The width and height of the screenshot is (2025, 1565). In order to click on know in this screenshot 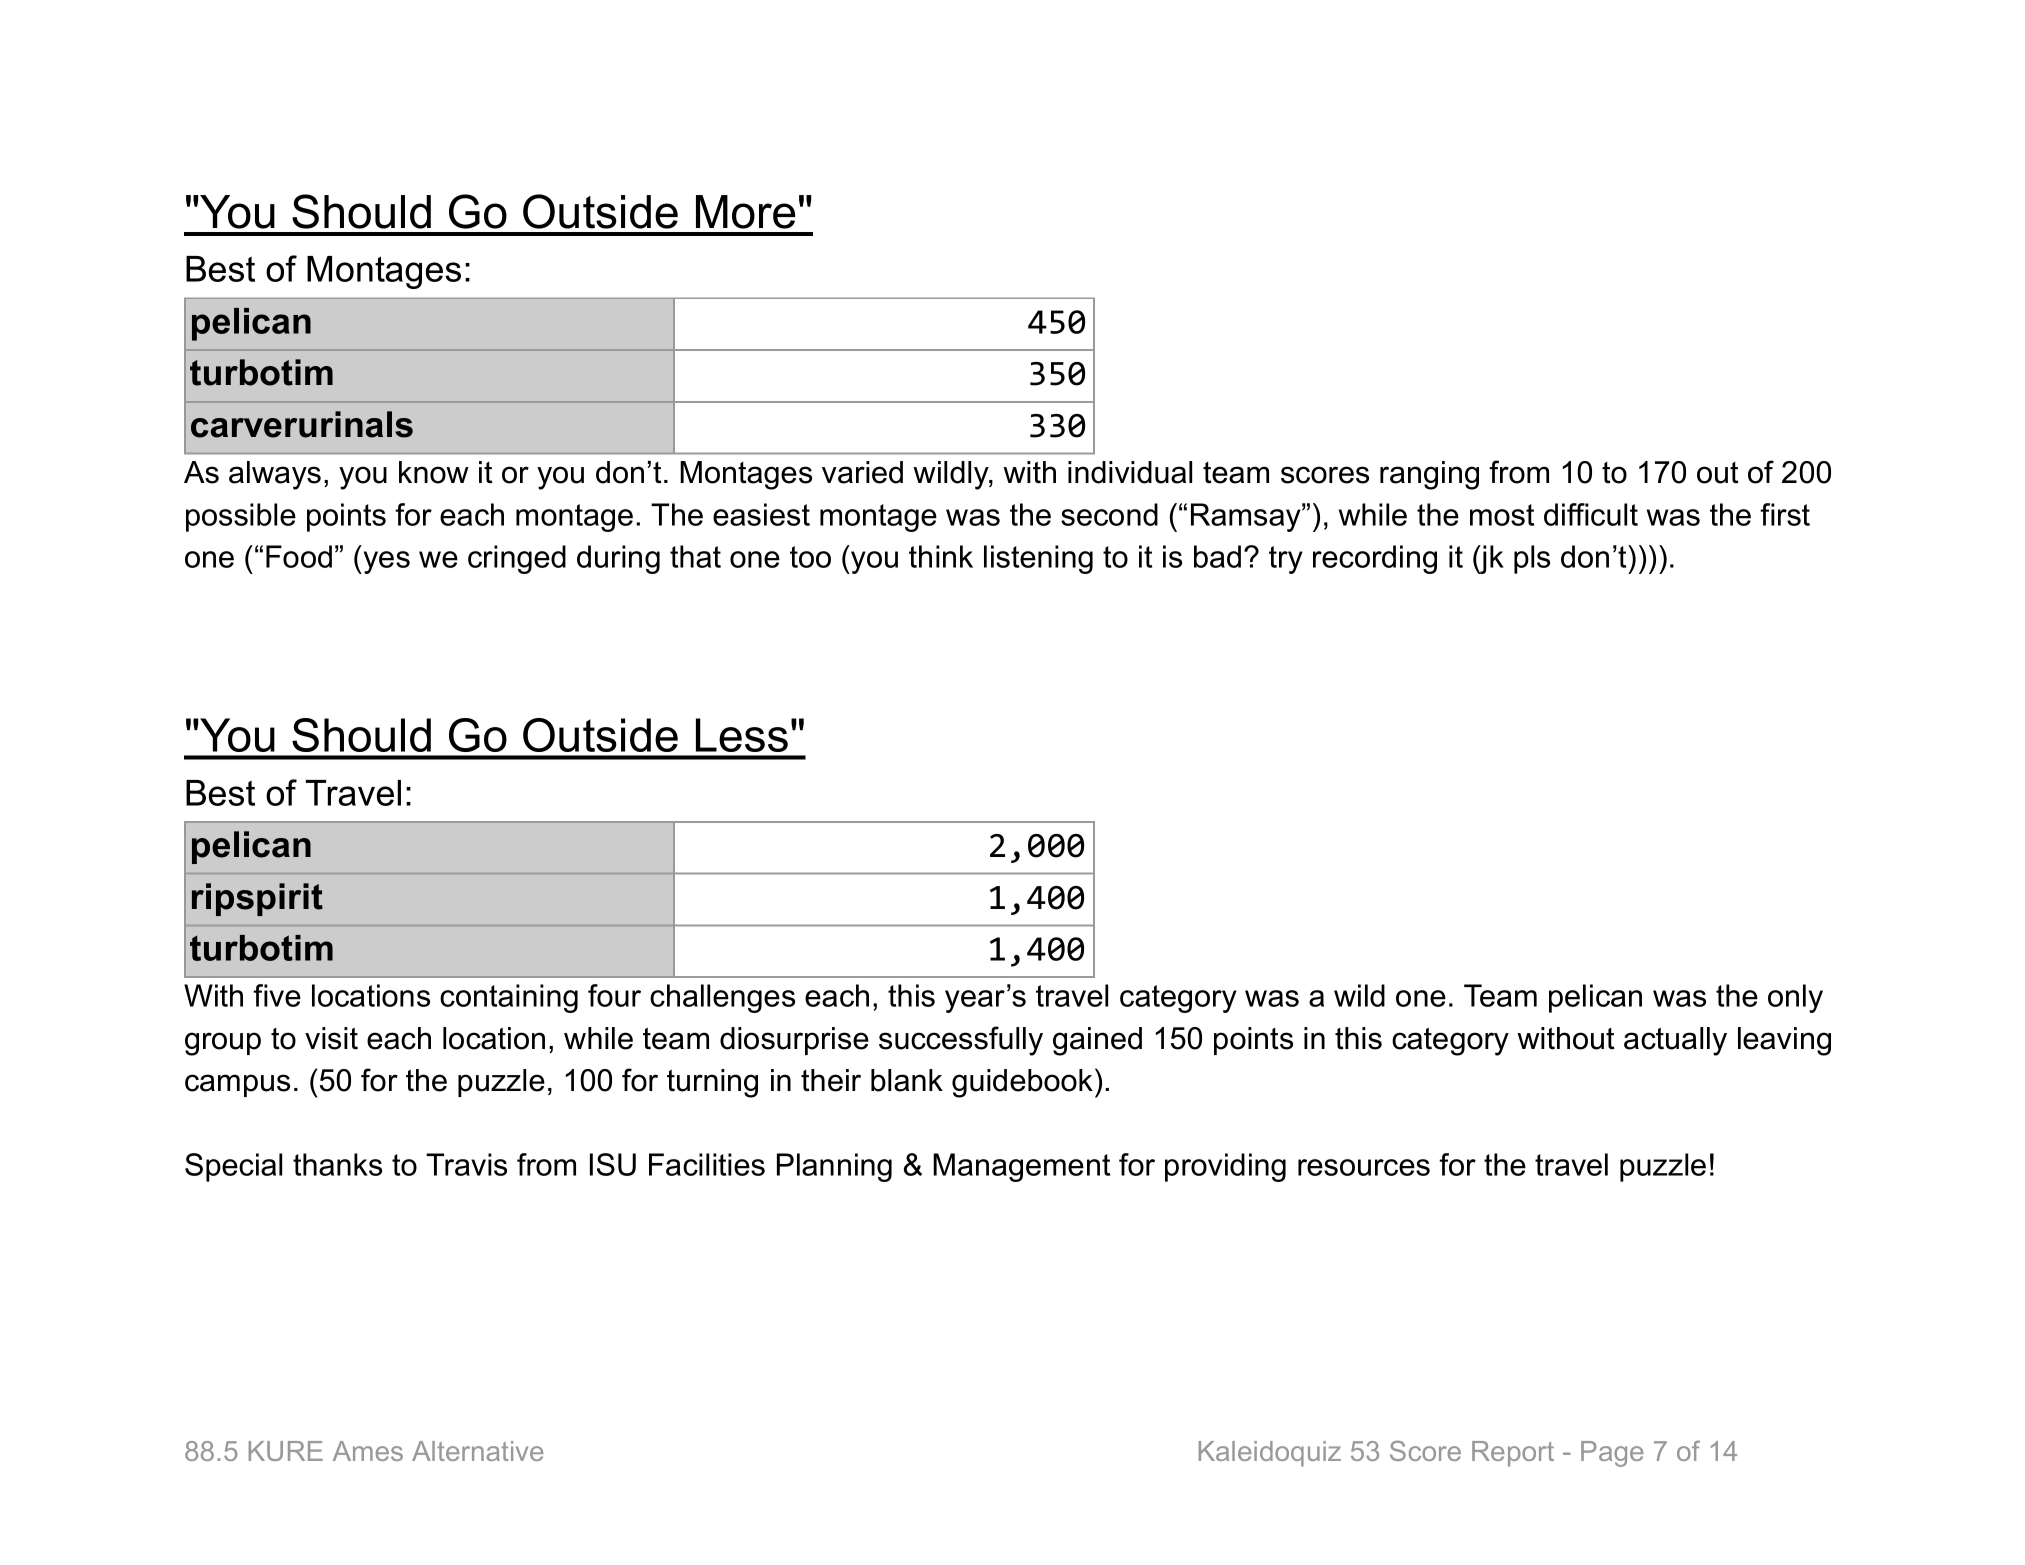, I will do `click(434, 472)`.
